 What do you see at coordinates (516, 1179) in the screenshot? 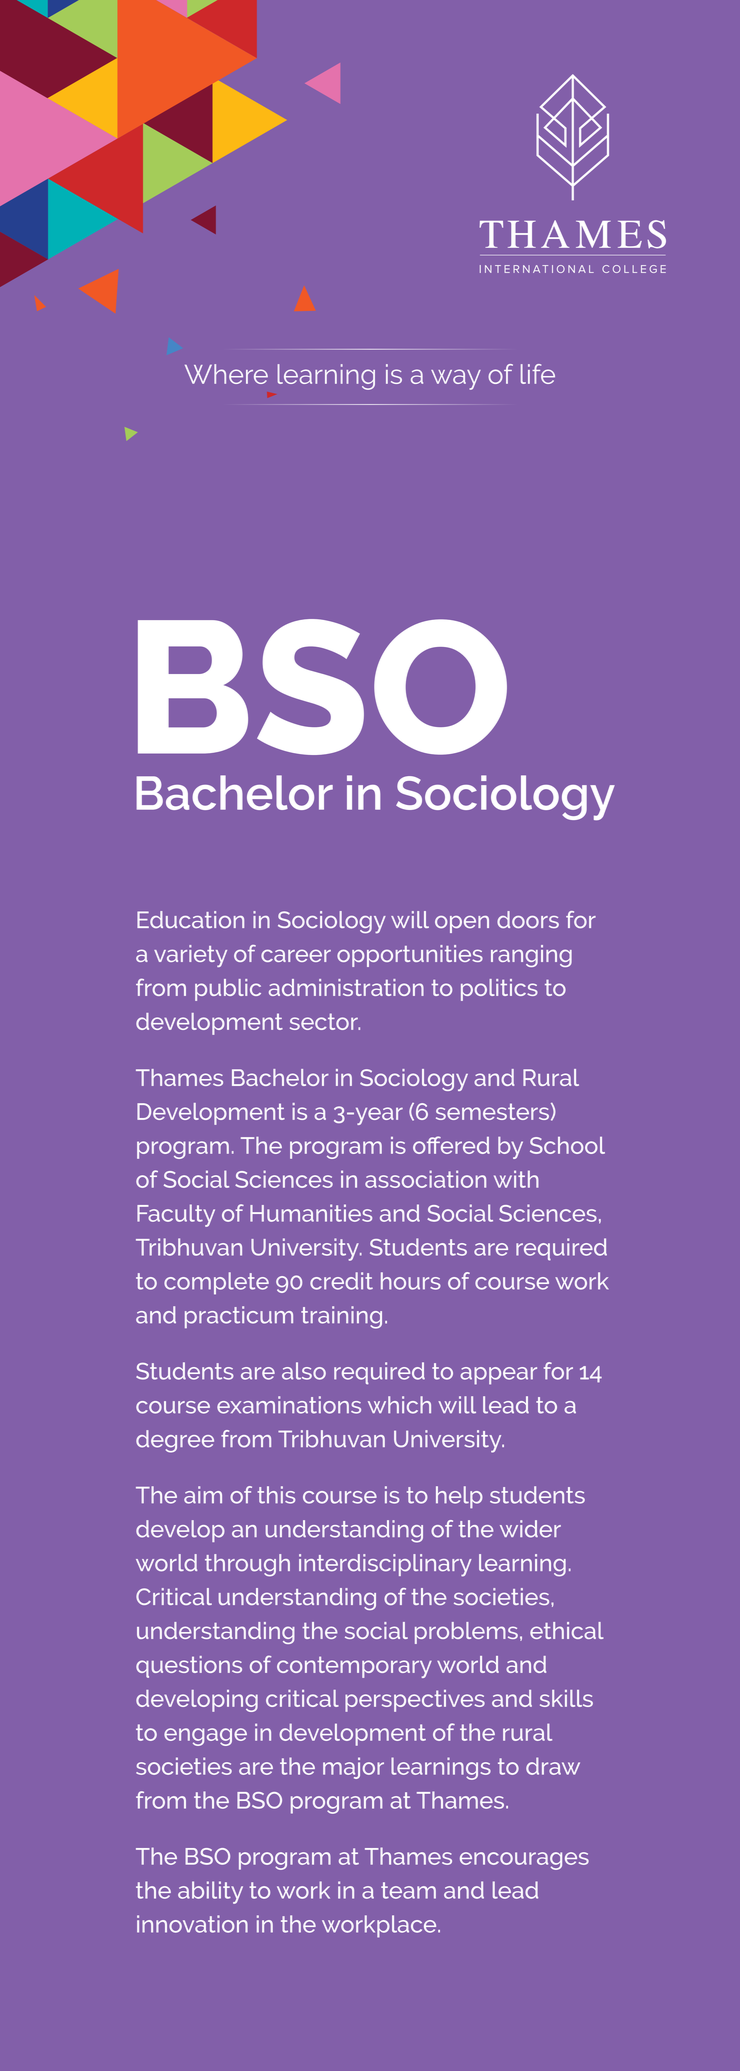
I see `with` at bounding box center [516, 1179].
